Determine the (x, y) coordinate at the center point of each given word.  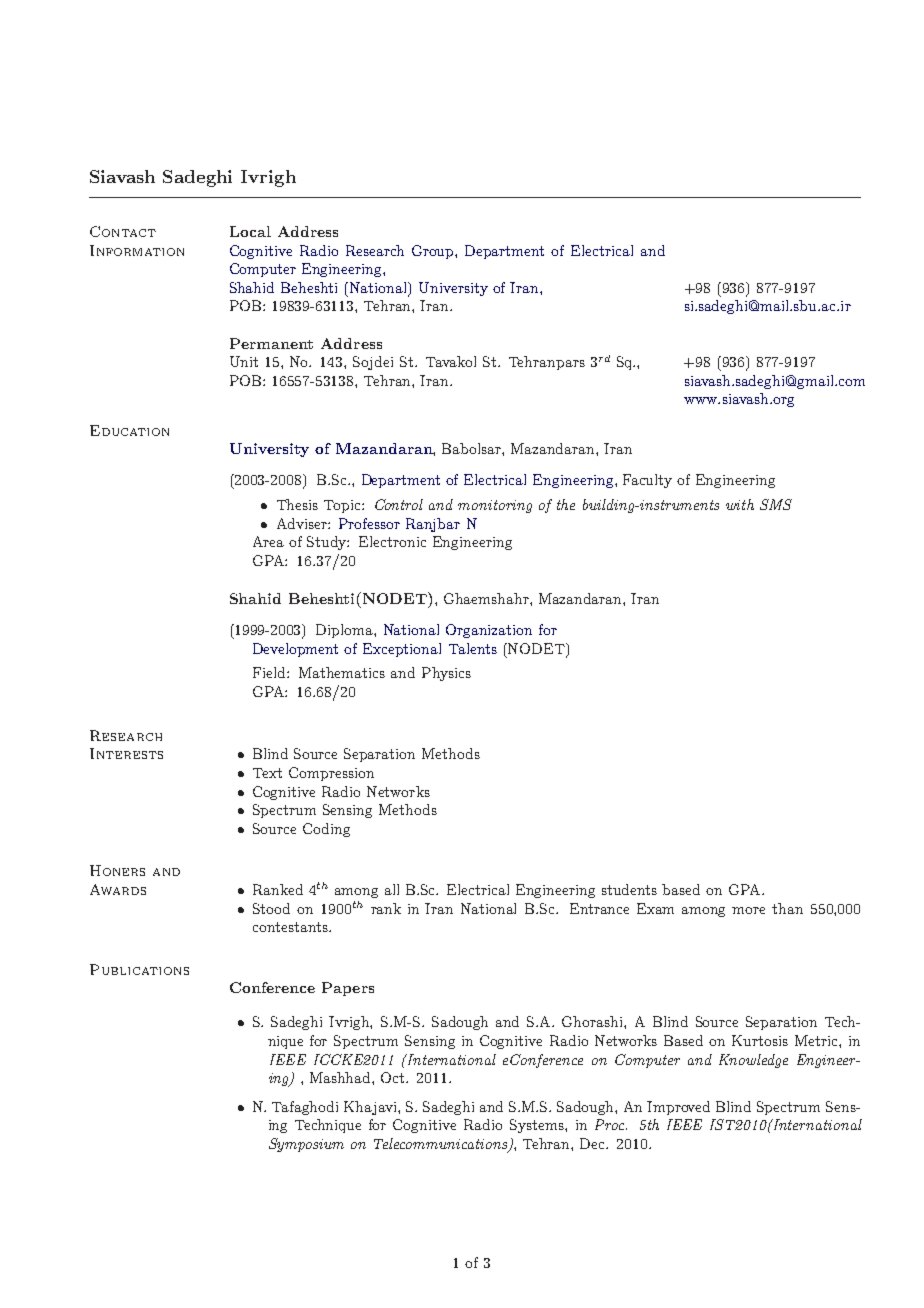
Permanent (271, 343)
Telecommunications (442, 1144)
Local (250, 231)
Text (267, 773)
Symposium (306, 1145)
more (748, 910)
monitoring (495, 506)
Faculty (647, 481)
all (392, 889)
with (740, 504)
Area (268, 541)
